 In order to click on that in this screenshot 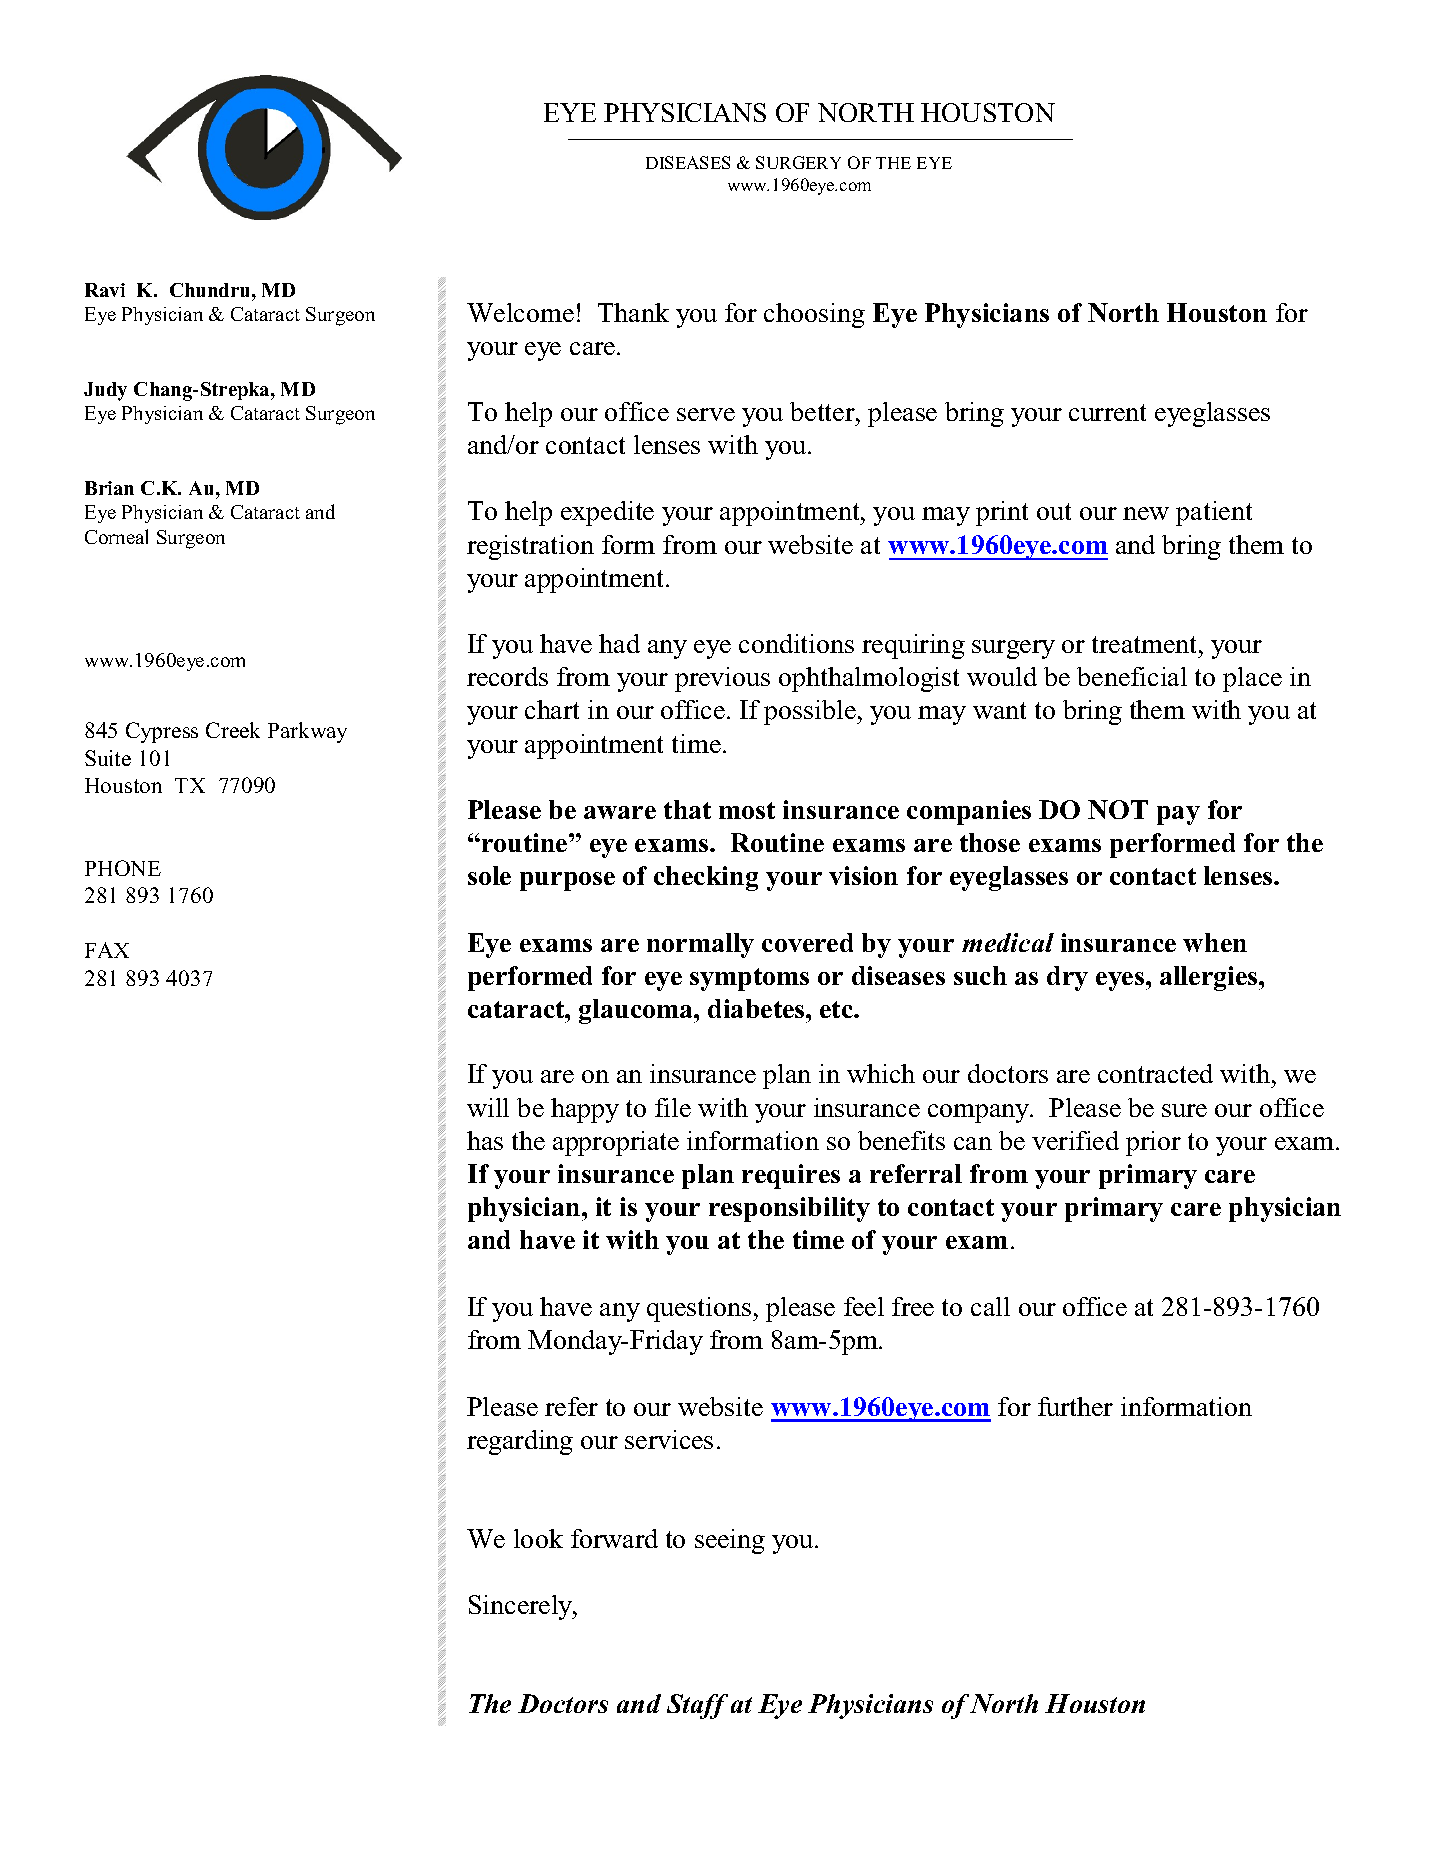, I will do `click(687, 809)`.
